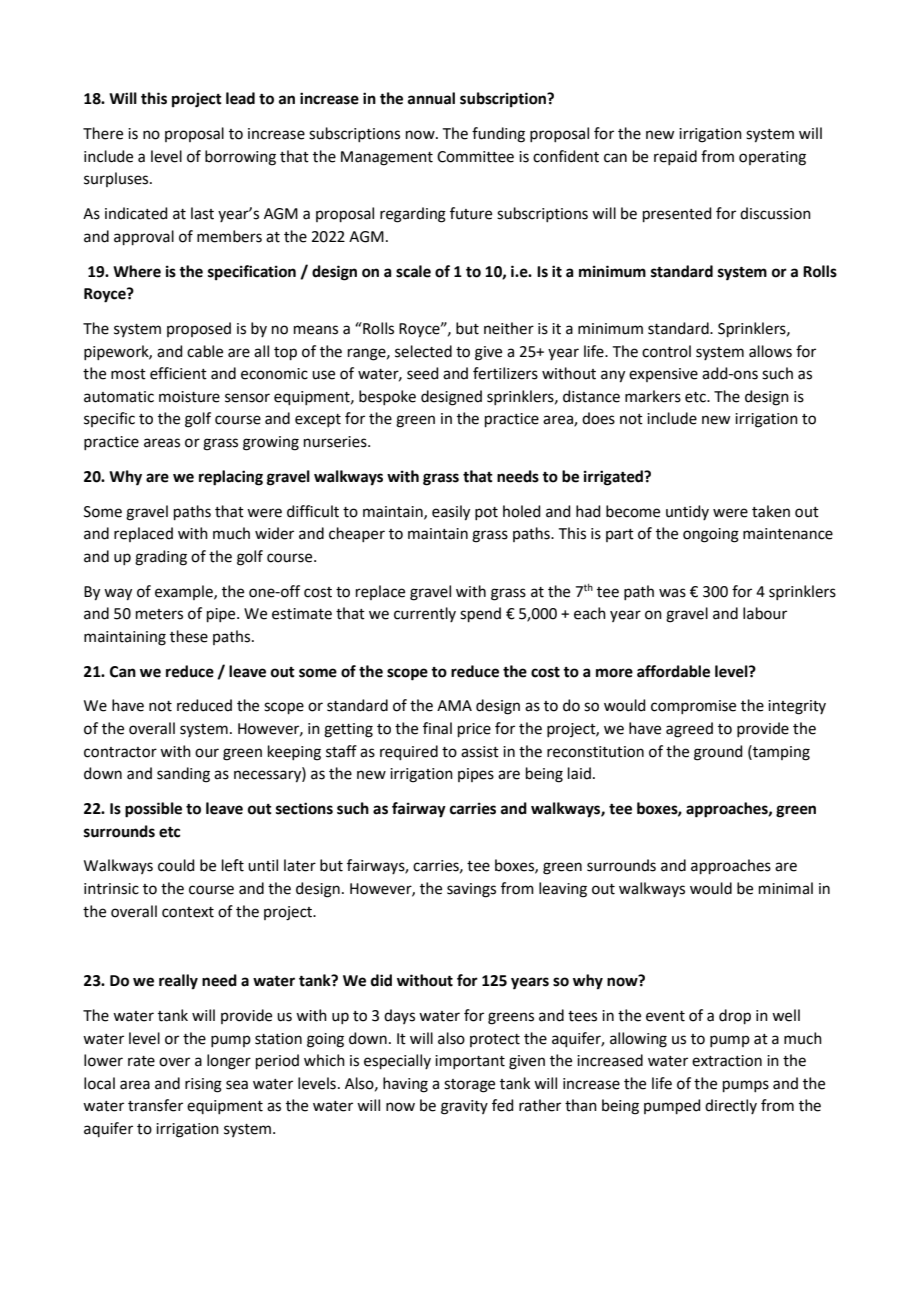 This image has width=924, height=1308. I want to click on rising, so click(203, 1085).
